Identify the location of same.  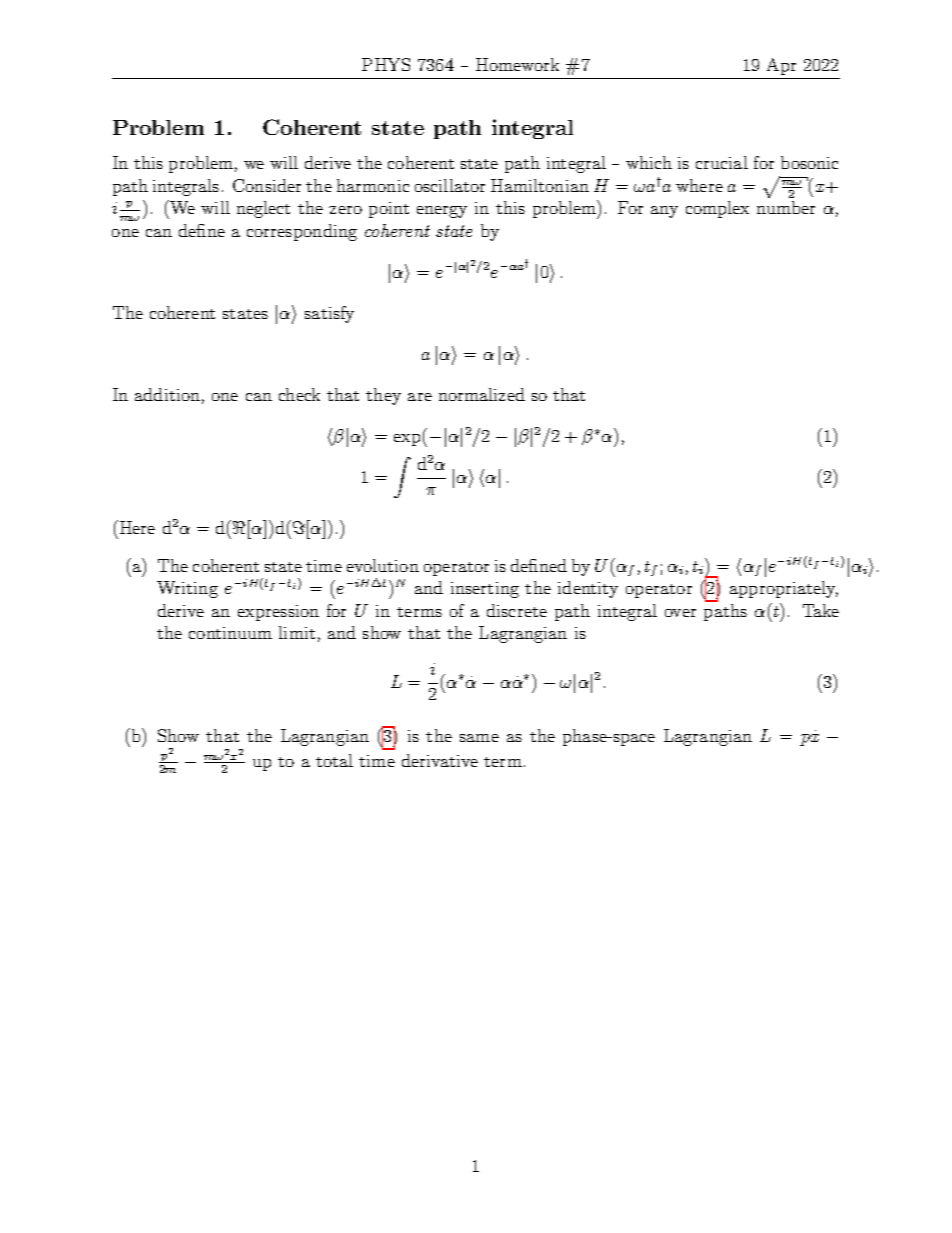
(479, 738).
